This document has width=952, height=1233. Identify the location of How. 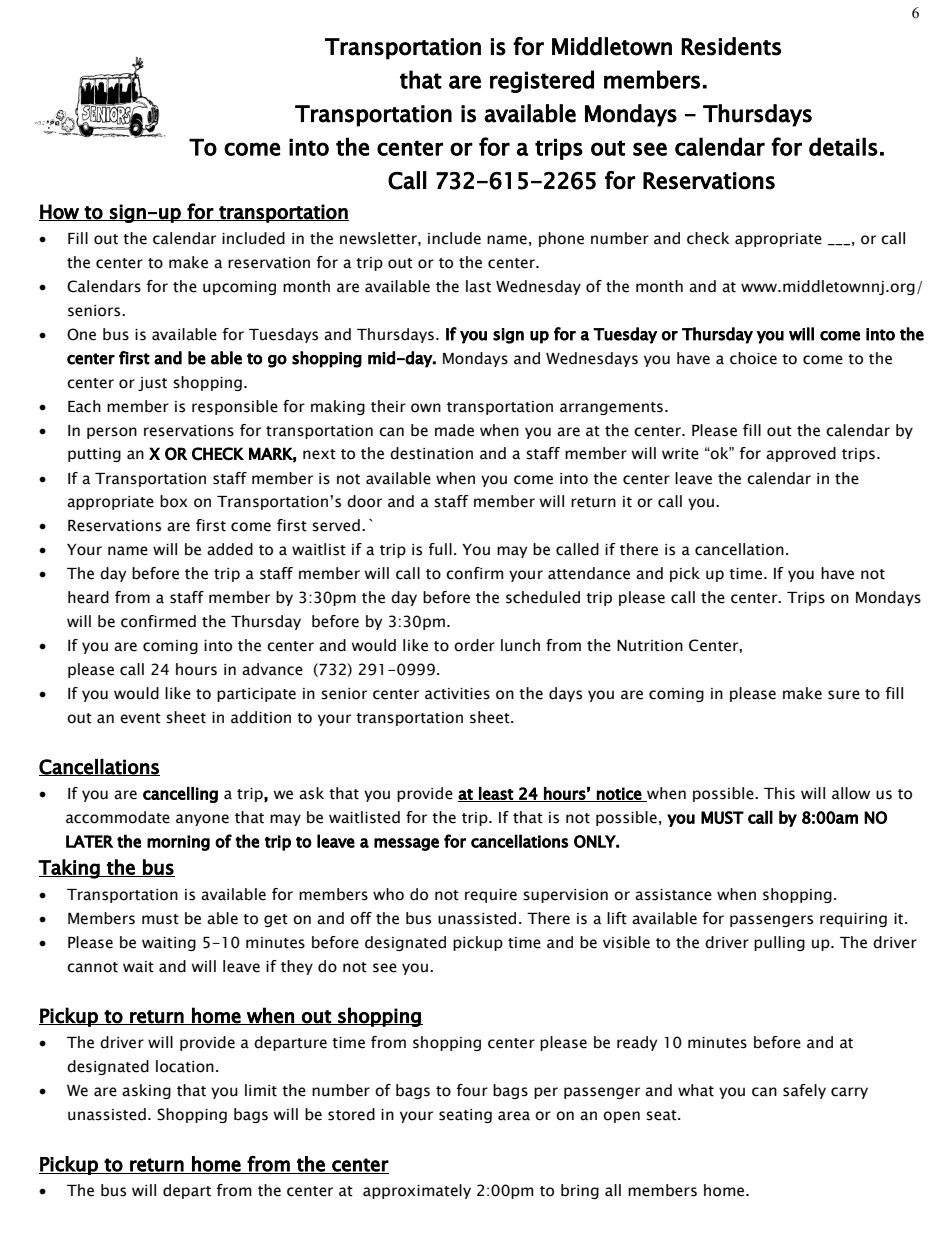
(60, 212).
